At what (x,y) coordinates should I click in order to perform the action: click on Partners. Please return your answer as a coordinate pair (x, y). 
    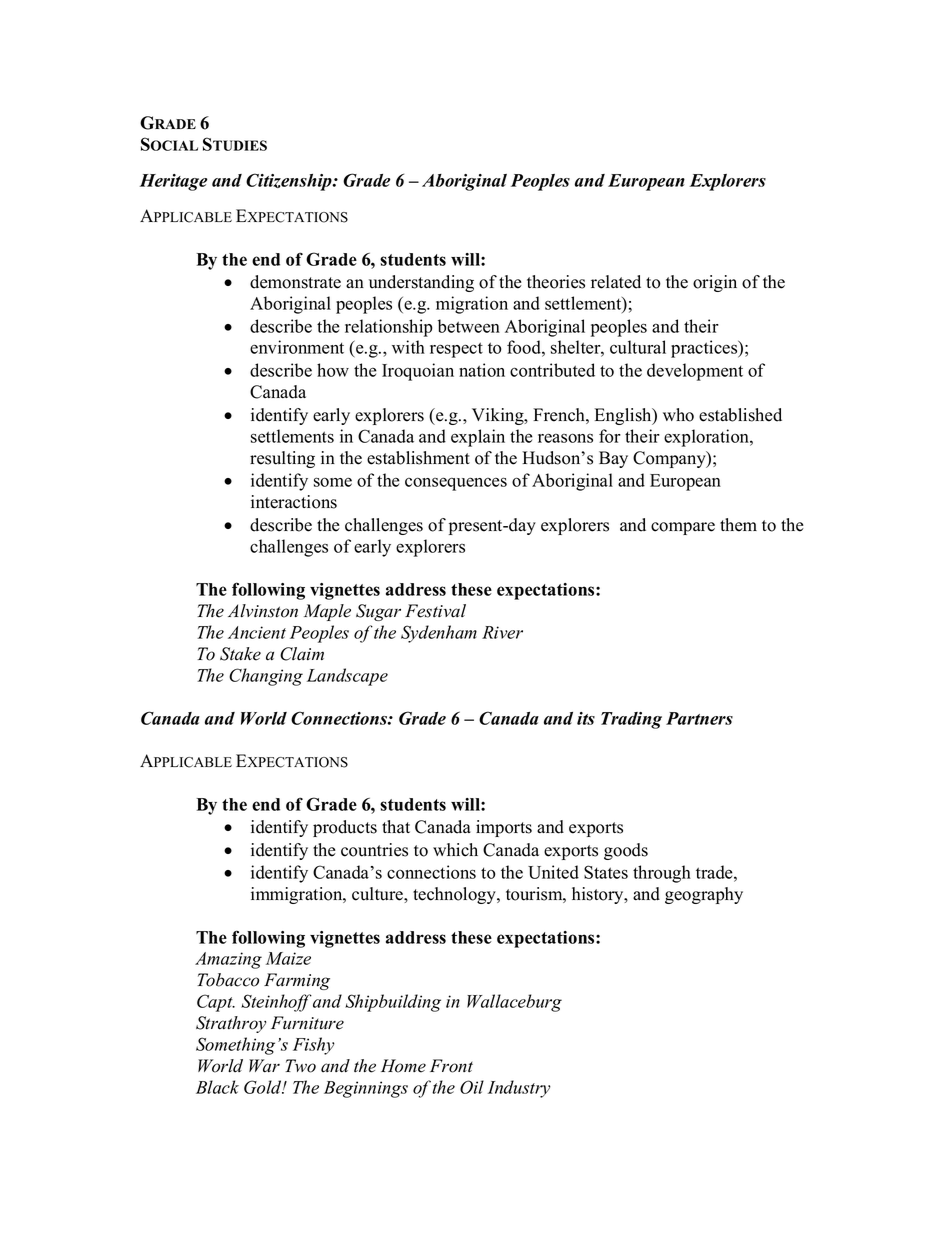
    Looking at the image, I should click on (699, 718).
